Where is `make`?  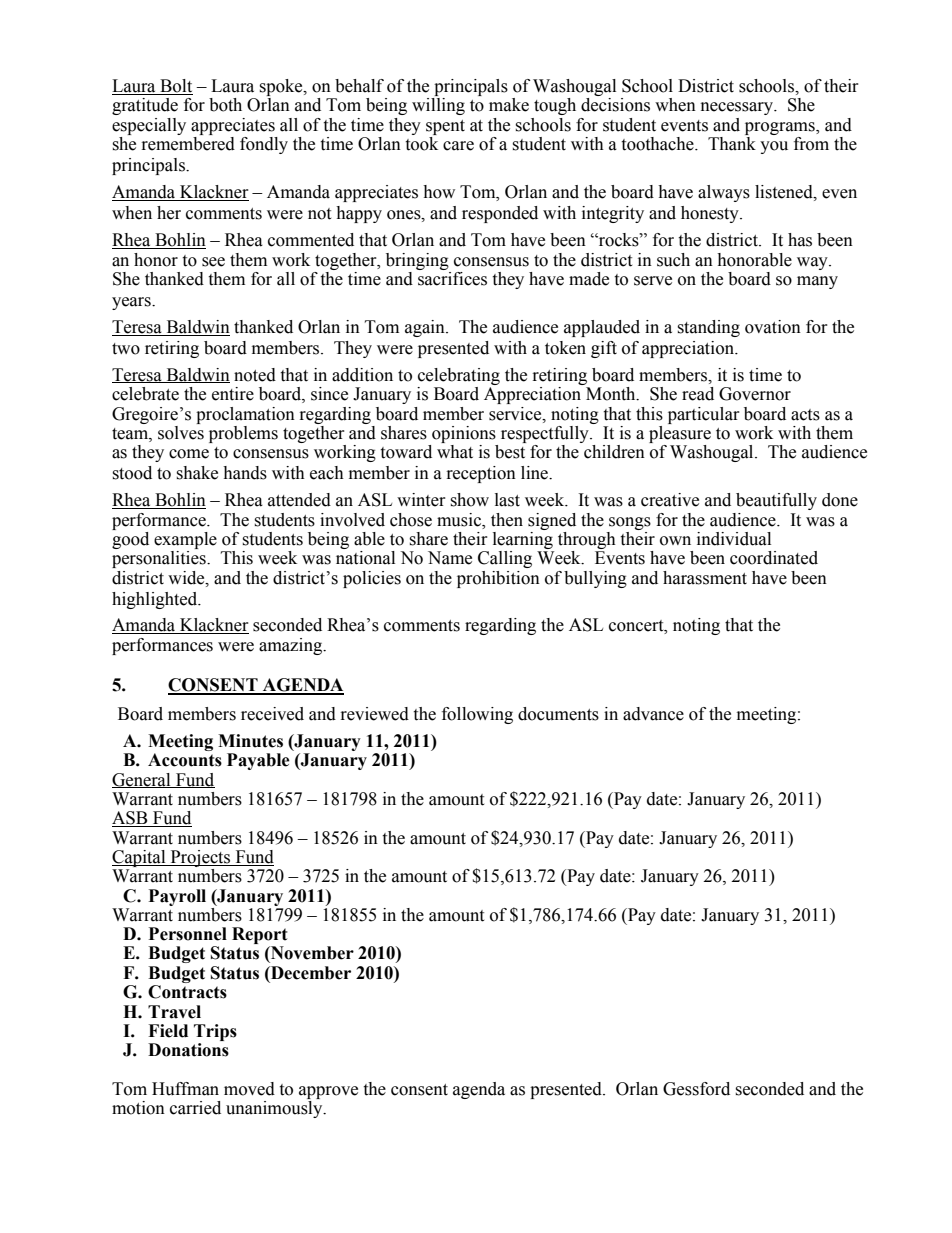 make is located at coordinates (509, 105).
